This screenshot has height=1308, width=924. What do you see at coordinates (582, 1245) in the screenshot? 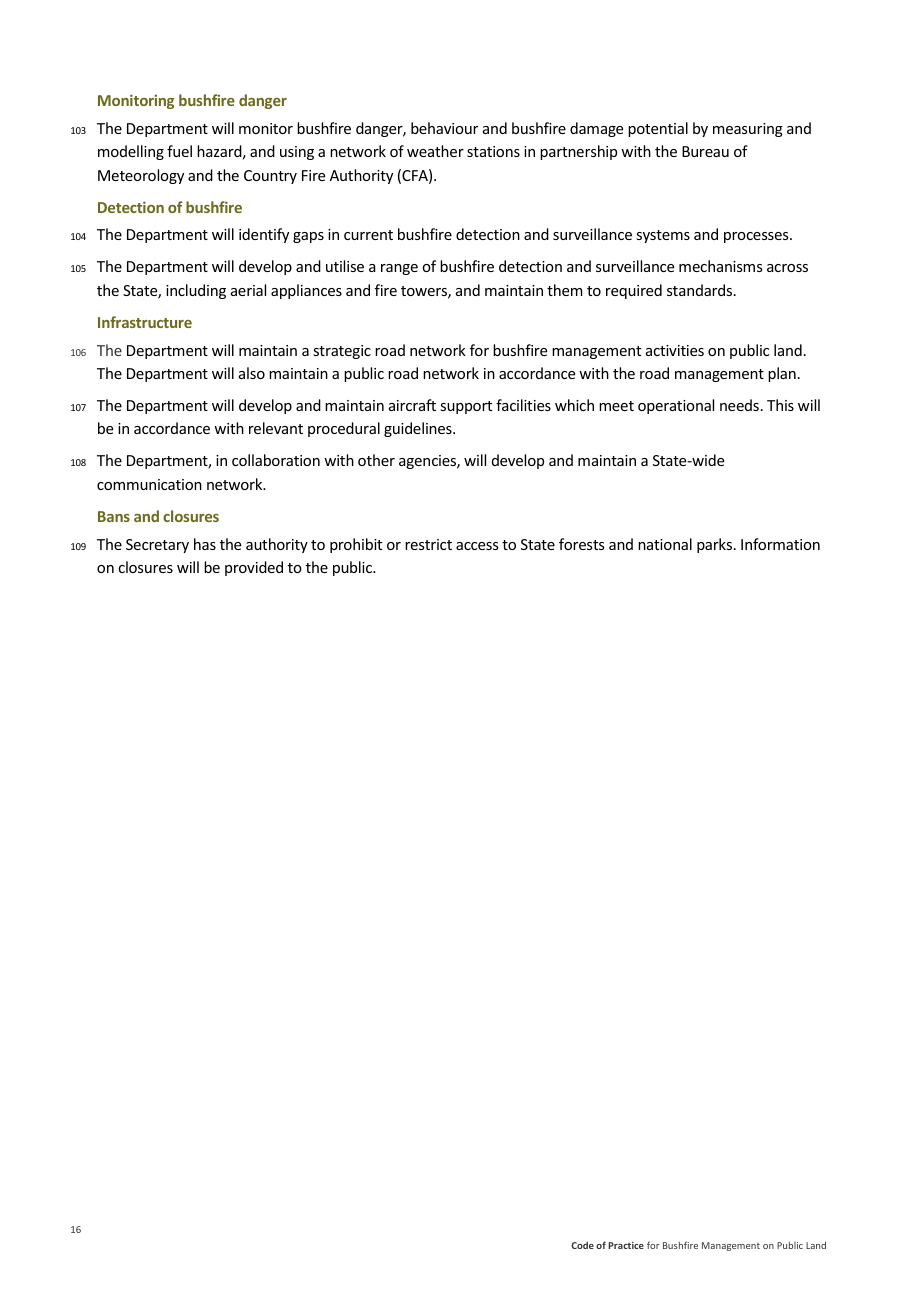
I see `Code` at bounding box center [582, 1245].
